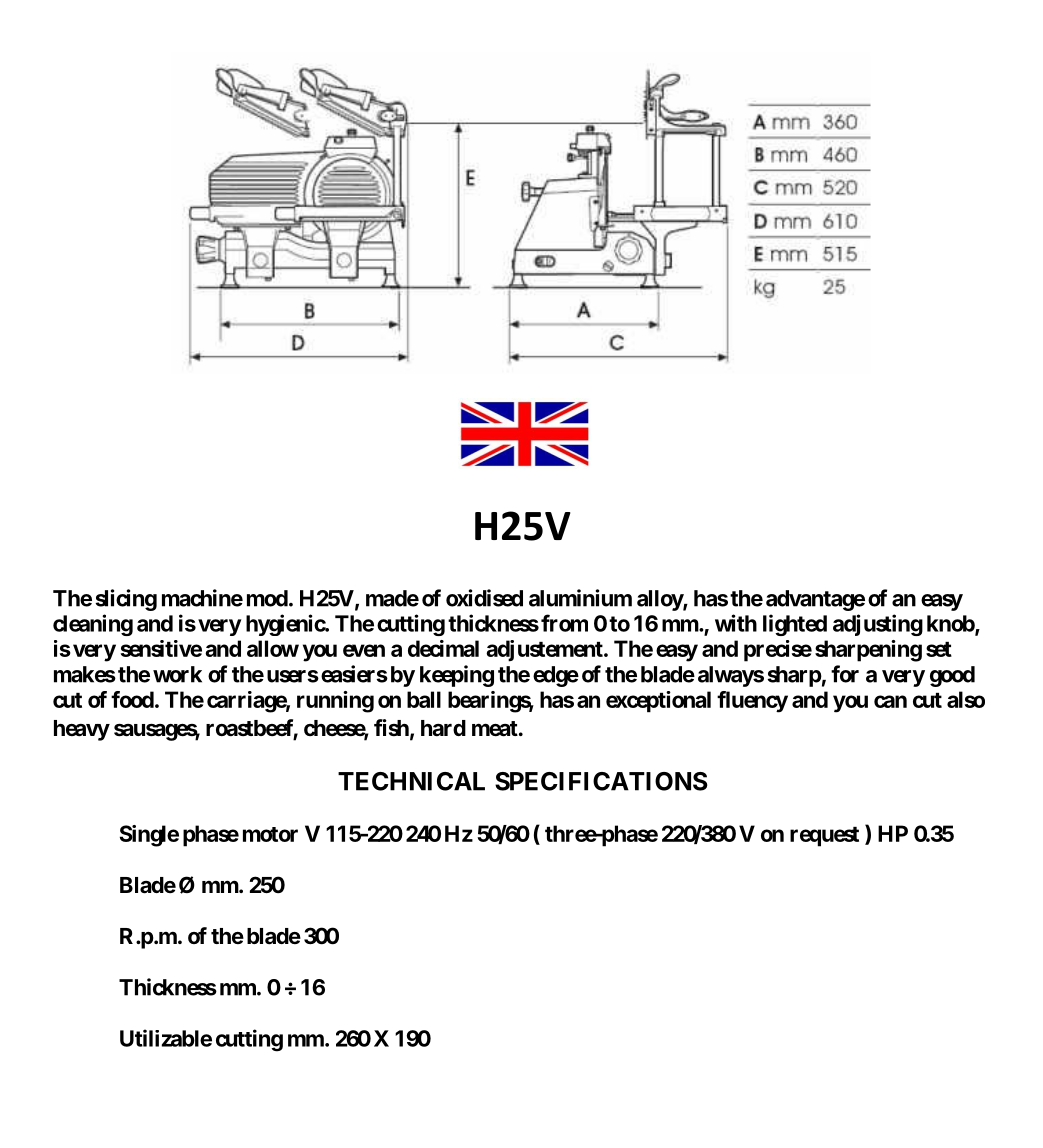 The image size is (1043, 1148). I want to click on food, so click(132, 699).
